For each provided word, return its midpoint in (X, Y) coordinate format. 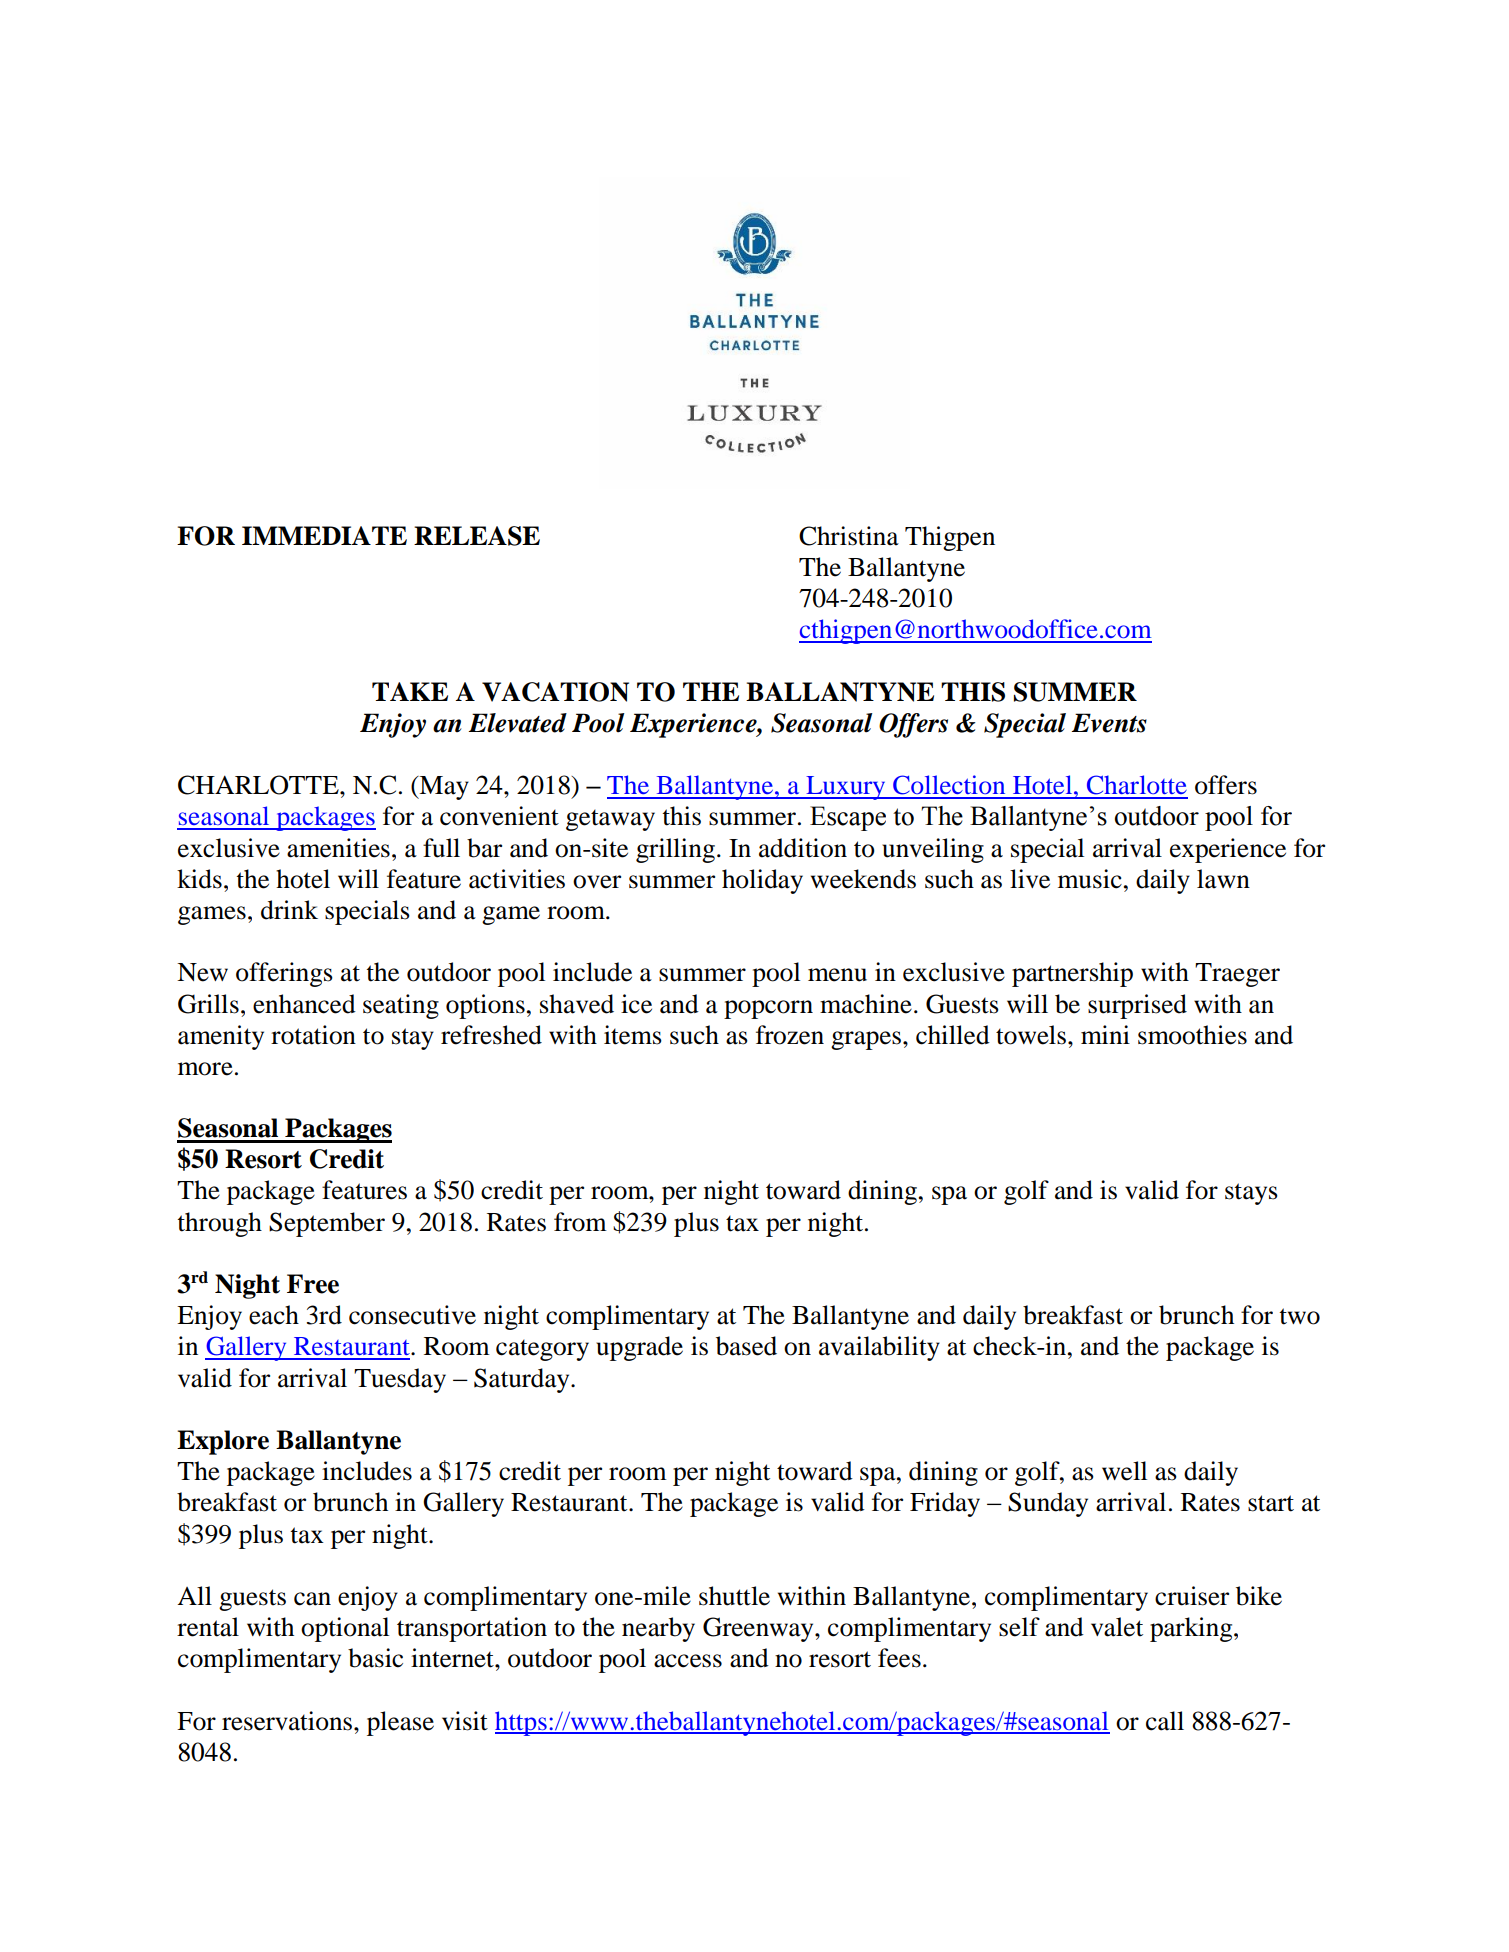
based (746, 1346)
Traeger (1237, 975)
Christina (849, 536)
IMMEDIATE (324, 535)
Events (1109, 723)
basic (375, 1658)
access (688, 1661)
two (1299, 1316)
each (274, 1315)
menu (837, 975)
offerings (284, 974)
